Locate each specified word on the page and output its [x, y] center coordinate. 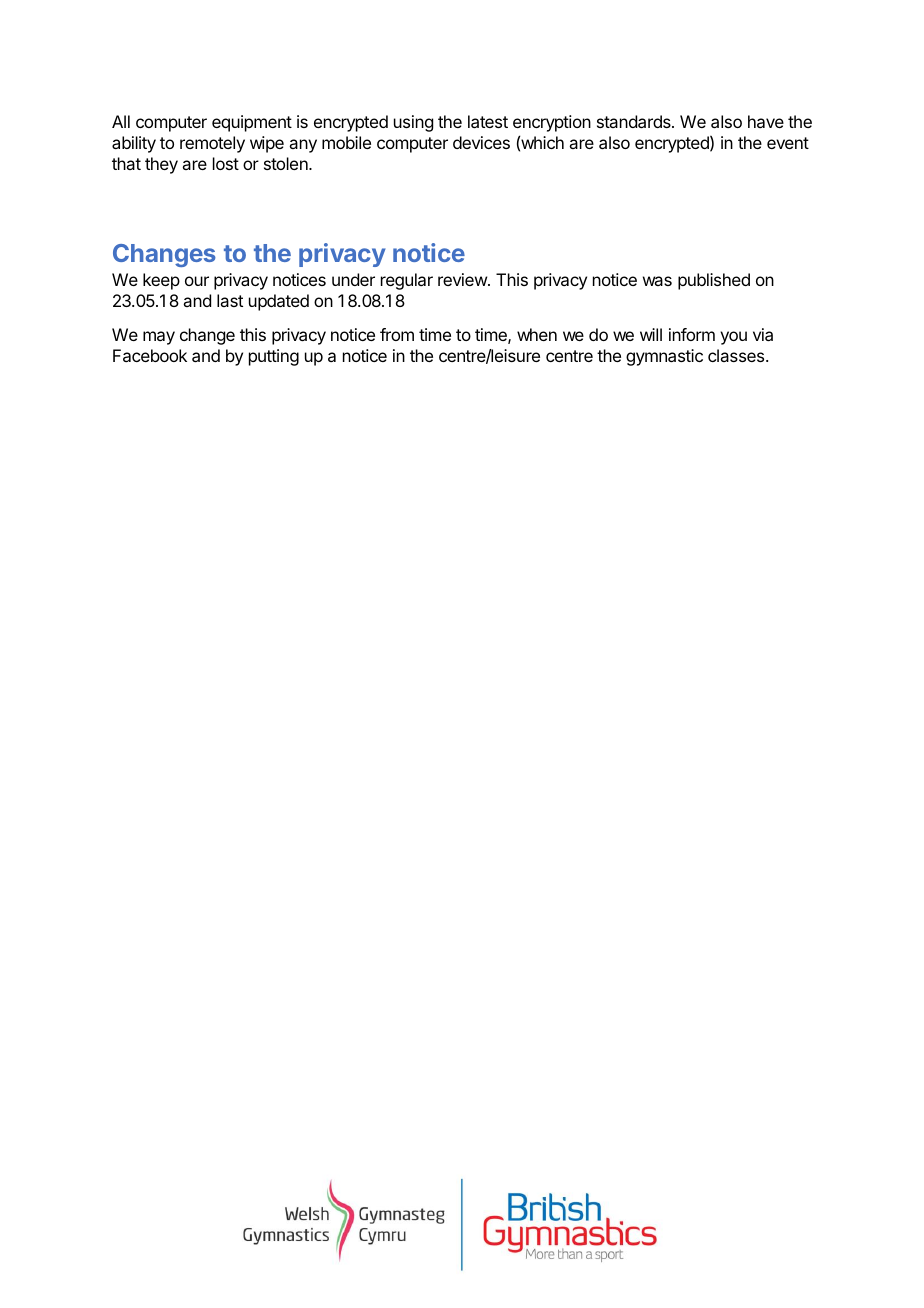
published [714, 281]
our [197, 281]
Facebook [150, 355]
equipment [252, 123]
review [463, 279]
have [766, 121]
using [413, 123]
